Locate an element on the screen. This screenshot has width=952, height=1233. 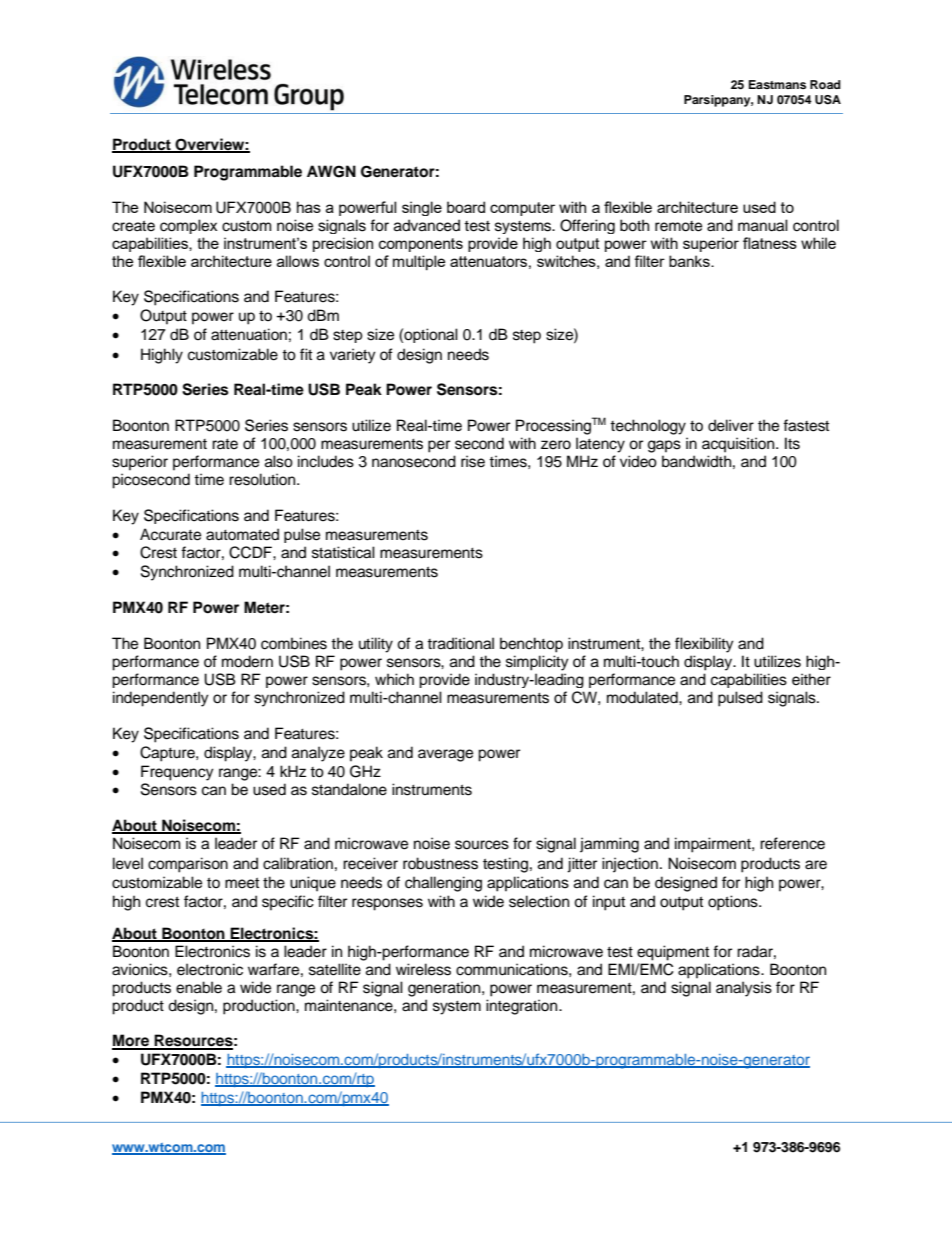
board is located at coordinates (466, 207).
